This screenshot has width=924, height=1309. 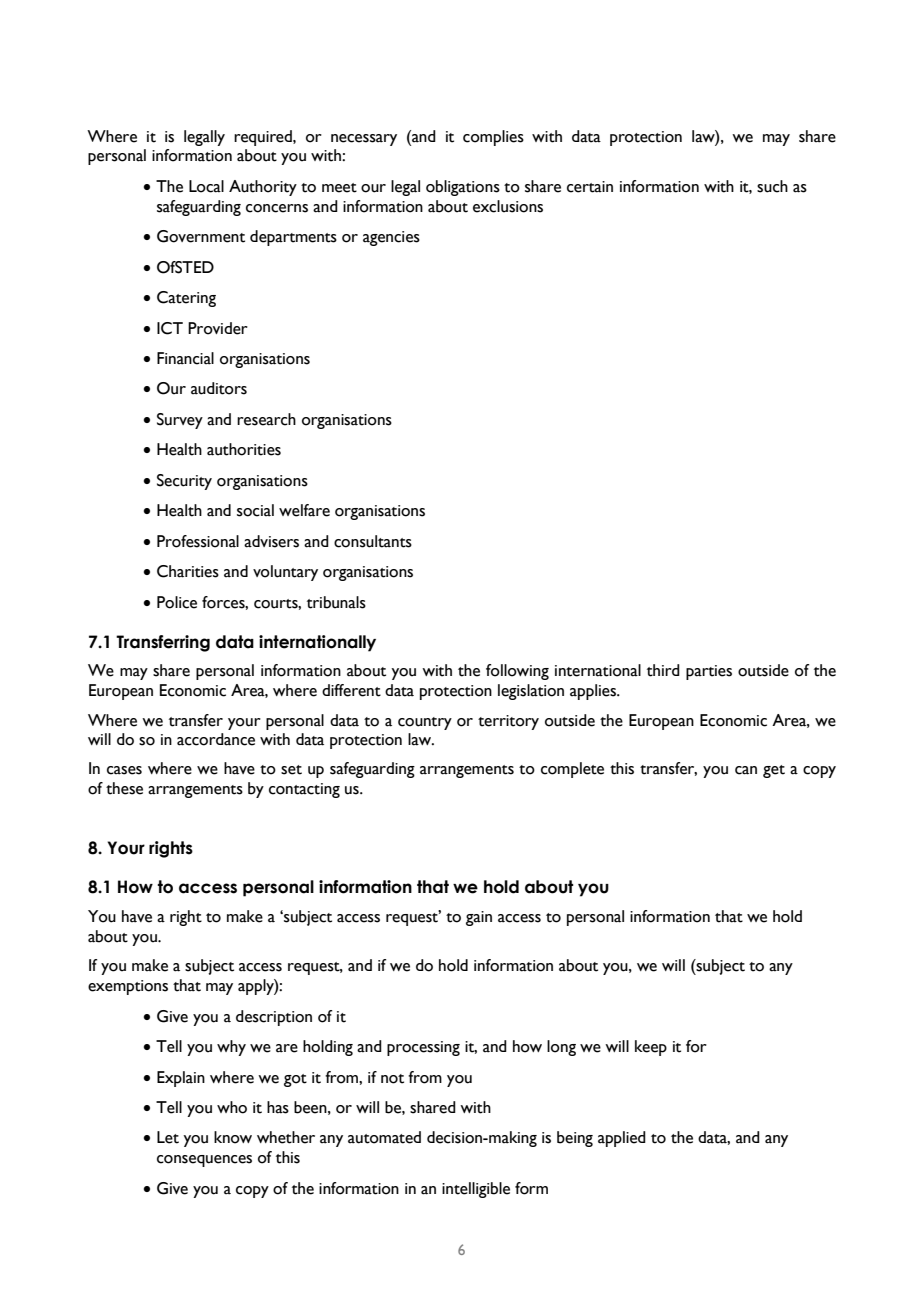 I want to click on such, so click(x=772, y=186).
